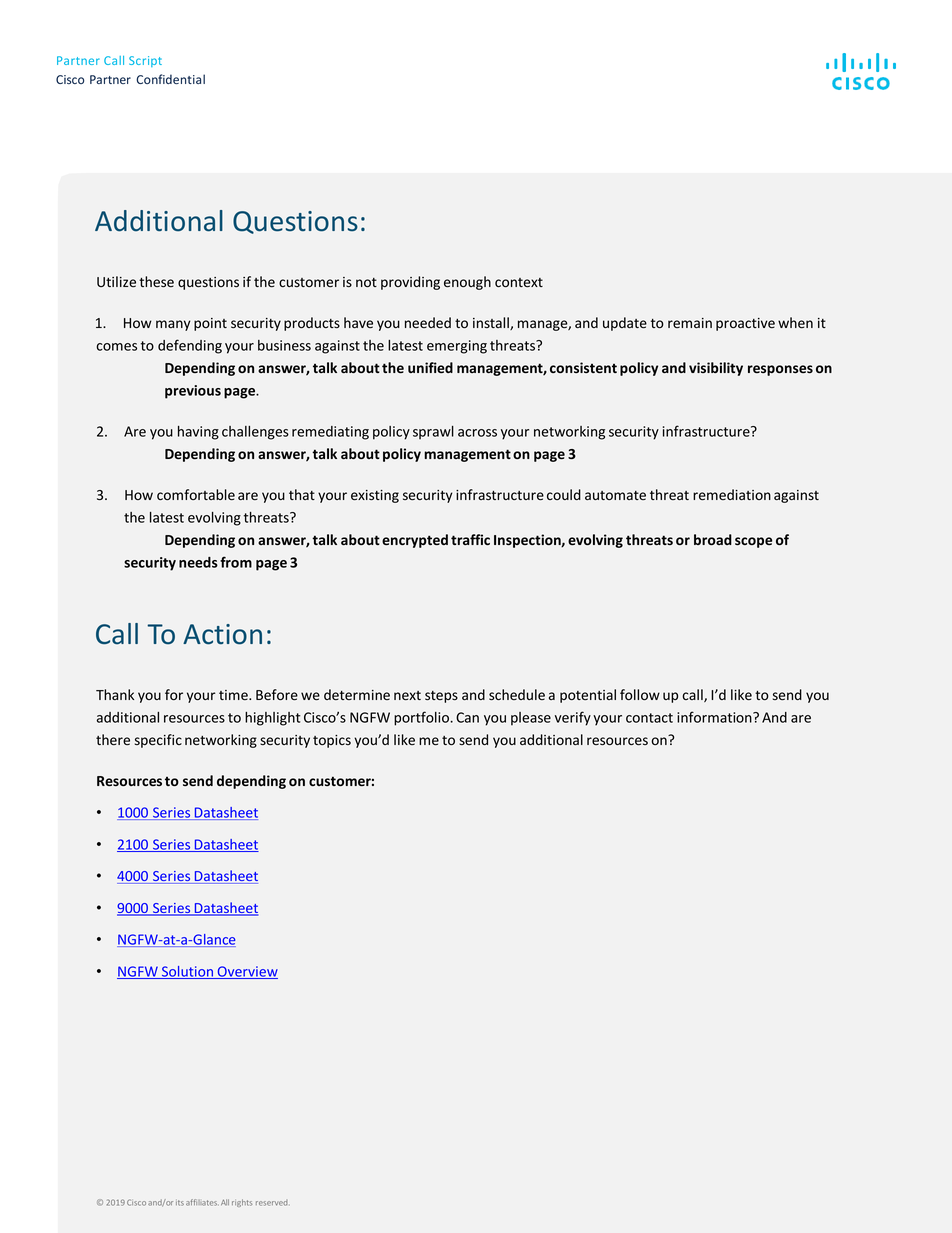 This screenshot has height=1233, width=952. I want to click on enough, so click(467, 283).
